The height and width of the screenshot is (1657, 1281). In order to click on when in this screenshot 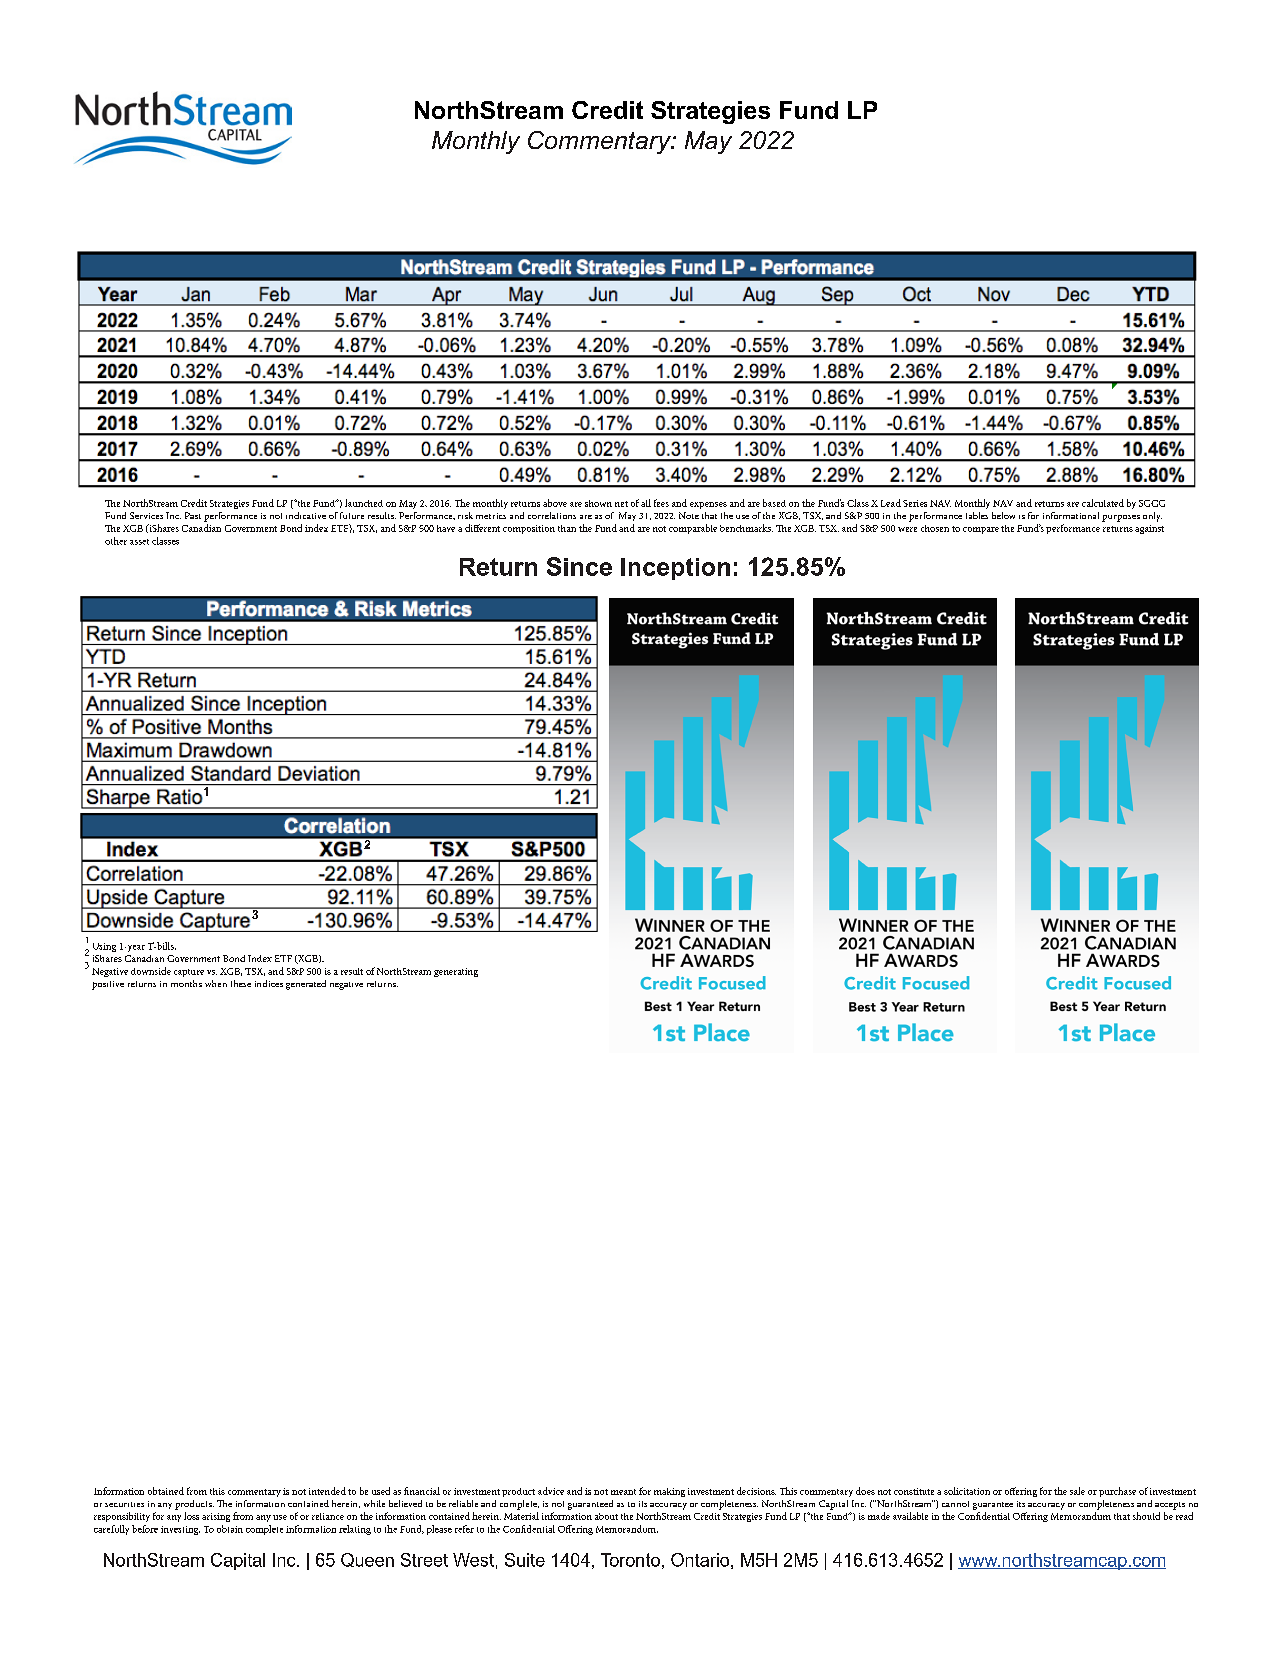, I will do `click(216, 983)`.
